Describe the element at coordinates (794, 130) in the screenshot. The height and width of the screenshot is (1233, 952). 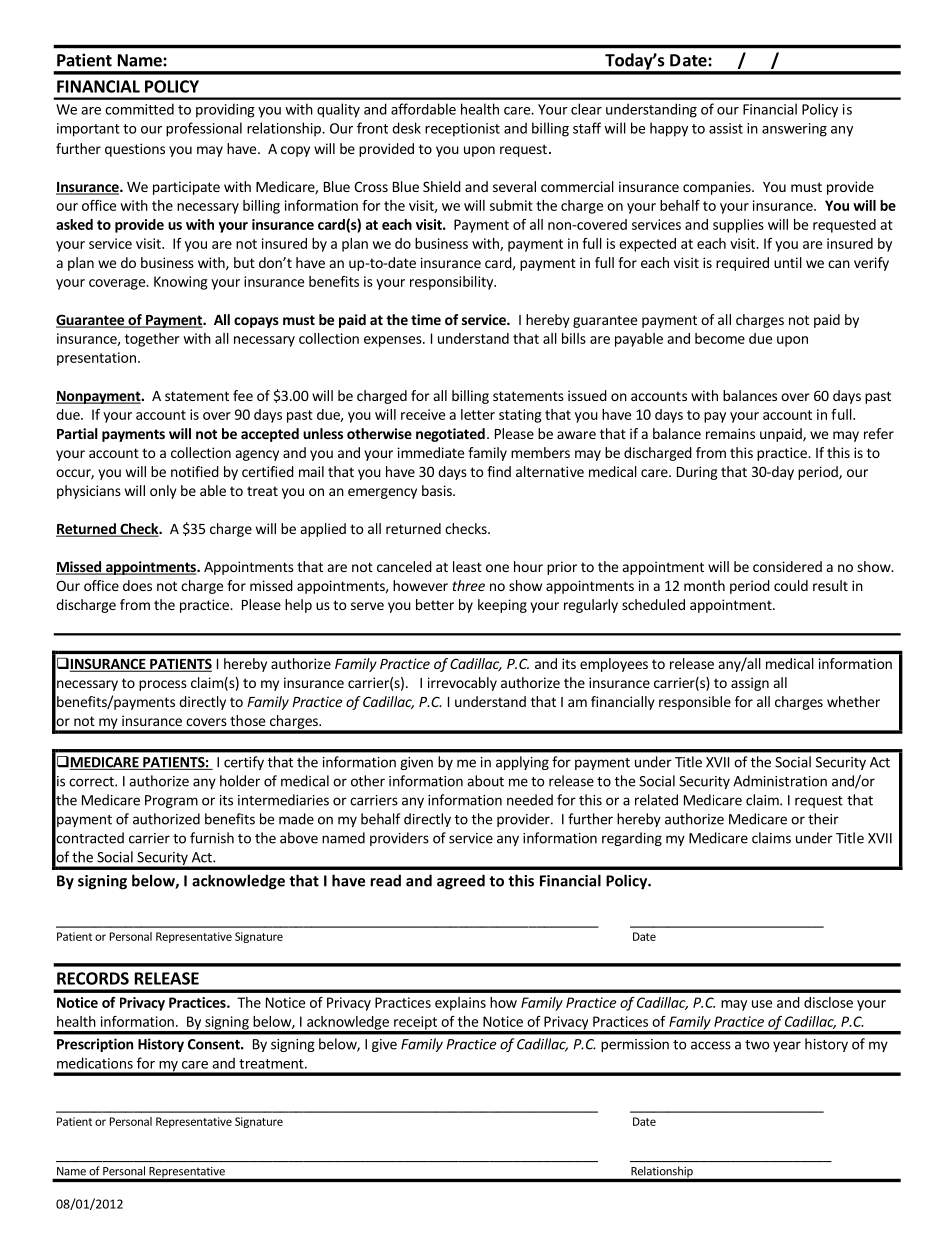
I see `answering` at that location.
